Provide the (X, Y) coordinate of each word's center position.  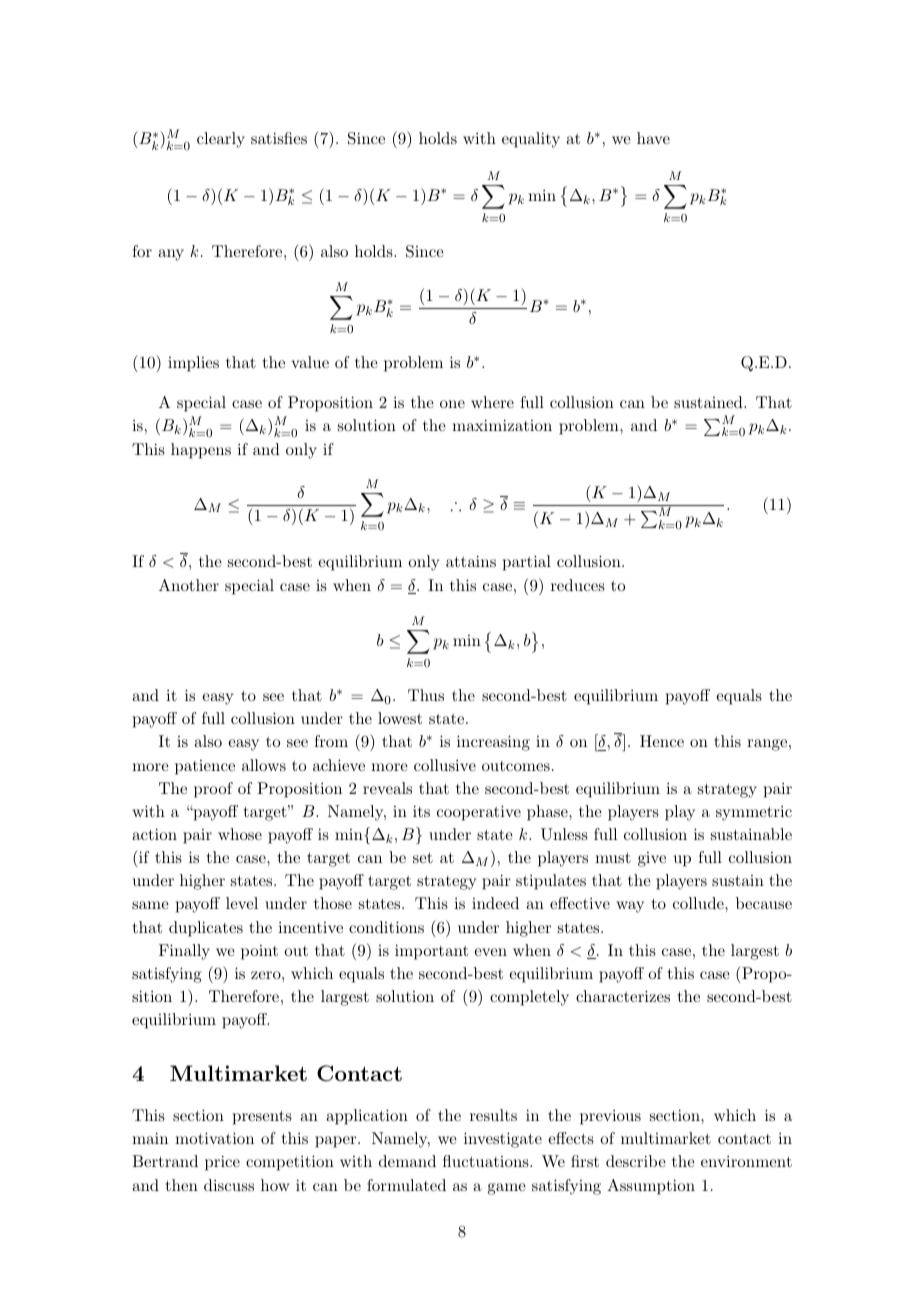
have (653, 138)
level (242, 903)
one (452, 404)
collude (699, 903)
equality (531, 140)
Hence (662, 741)
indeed (495, 903)
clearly (221, 140)
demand (407, 1161)
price (222, 1163)
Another (189, 585)
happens (201, 451)
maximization (502, 425)
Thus (426, 695)
